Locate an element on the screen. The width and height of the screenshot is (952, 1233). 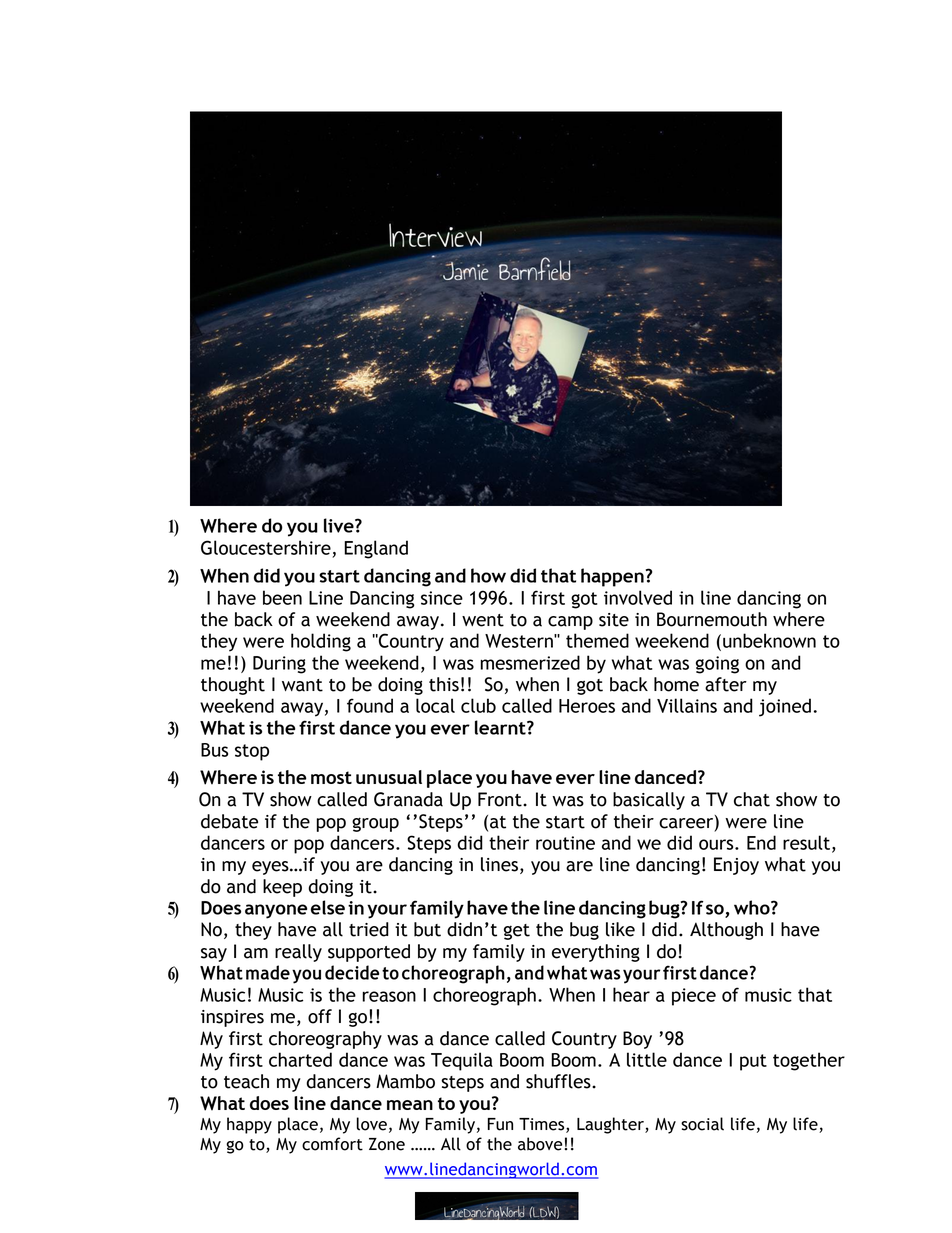
ours is located at coordinates (717, 844).
